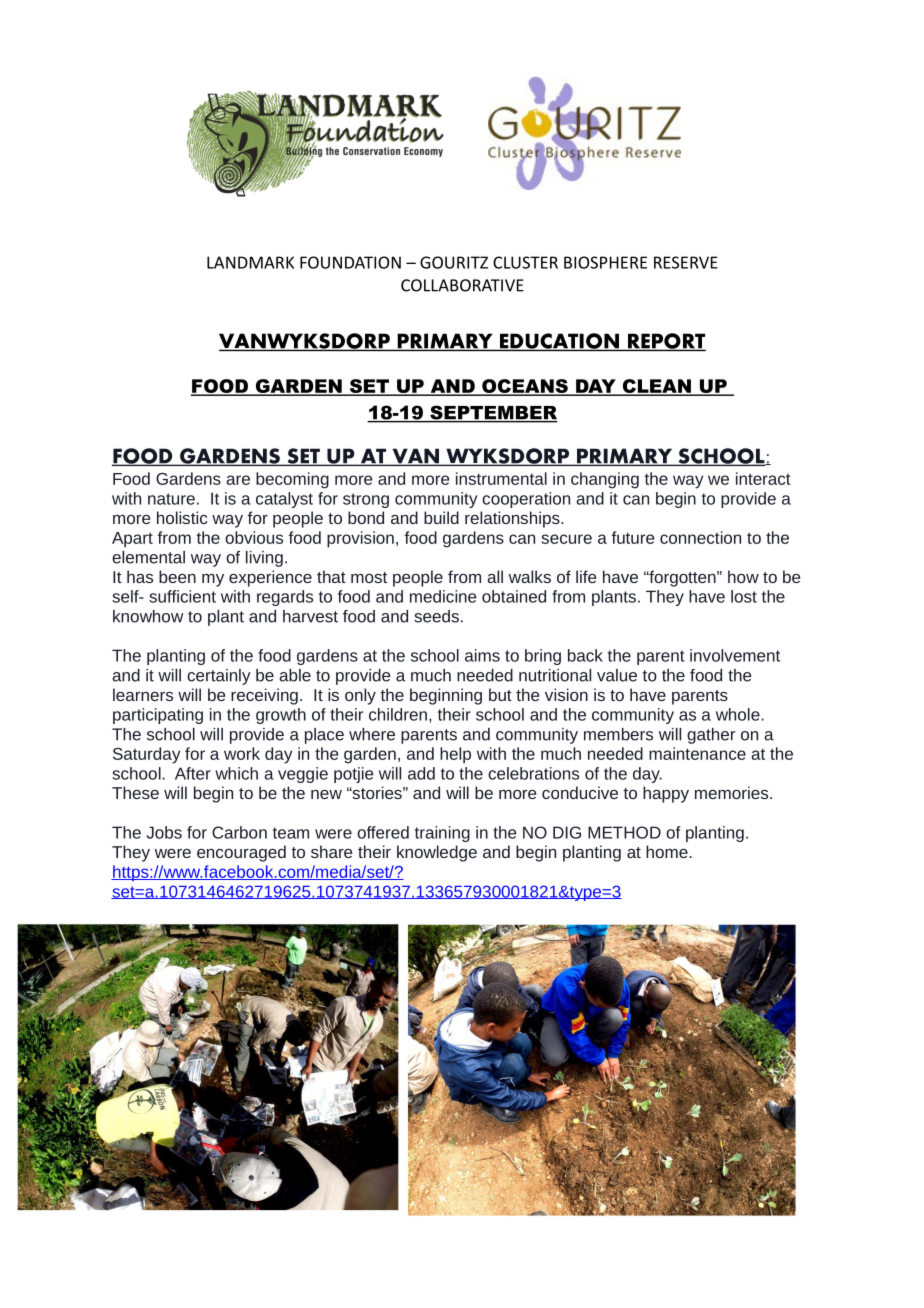 Image resolution: width=924 pixels, height=1308 pixels. What do you see at coordinates (462, 285) in the document?
I see `COLLABORATIVE` at bounding box center [462, 285].
